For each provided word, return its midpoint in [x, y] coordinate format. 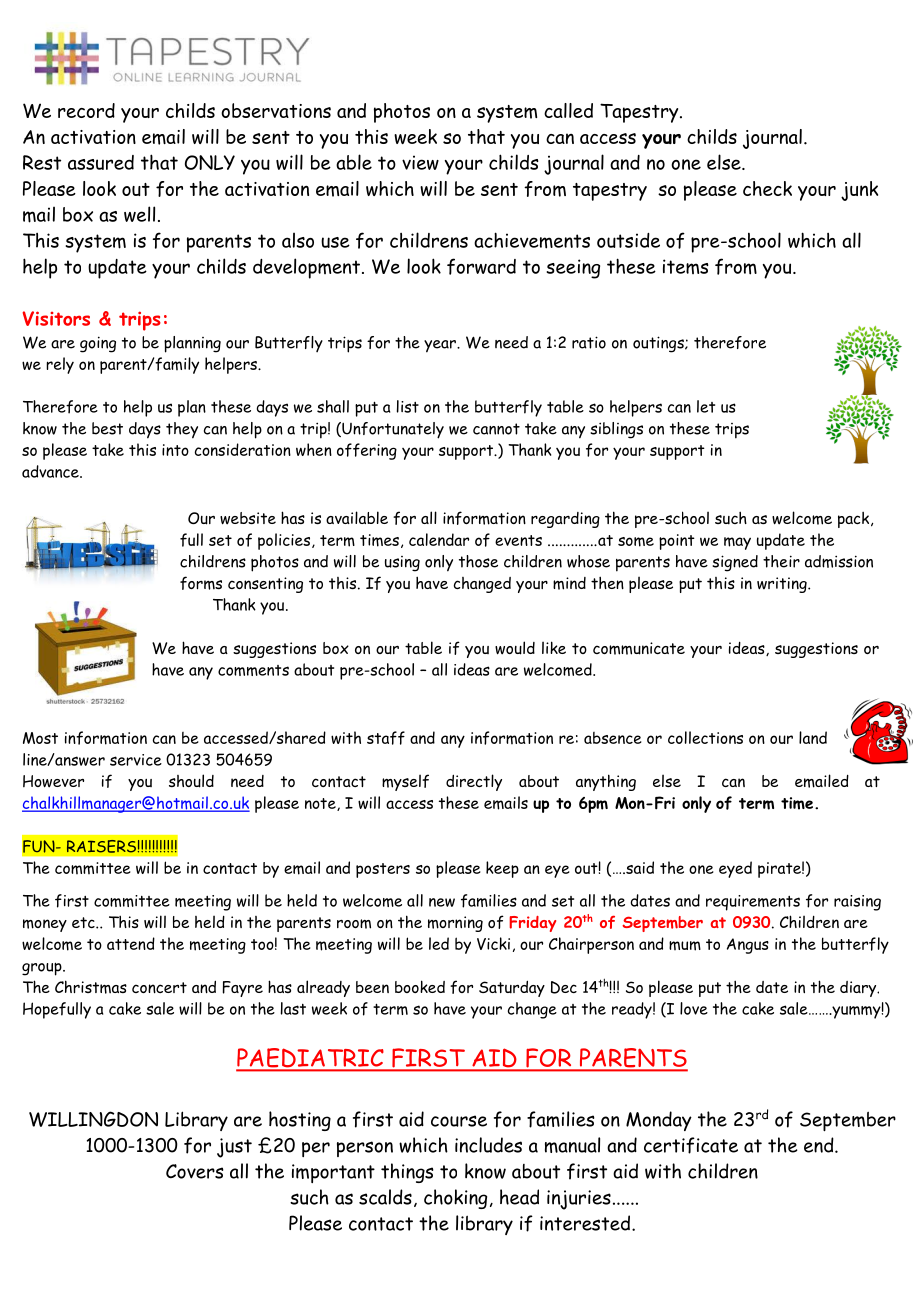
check [767, 188]
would [515, 648]
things [407, 1173]
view [420, 162]
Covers [195, 1171]
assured [101, 162]
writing [783, 585]
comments [253, 670]
